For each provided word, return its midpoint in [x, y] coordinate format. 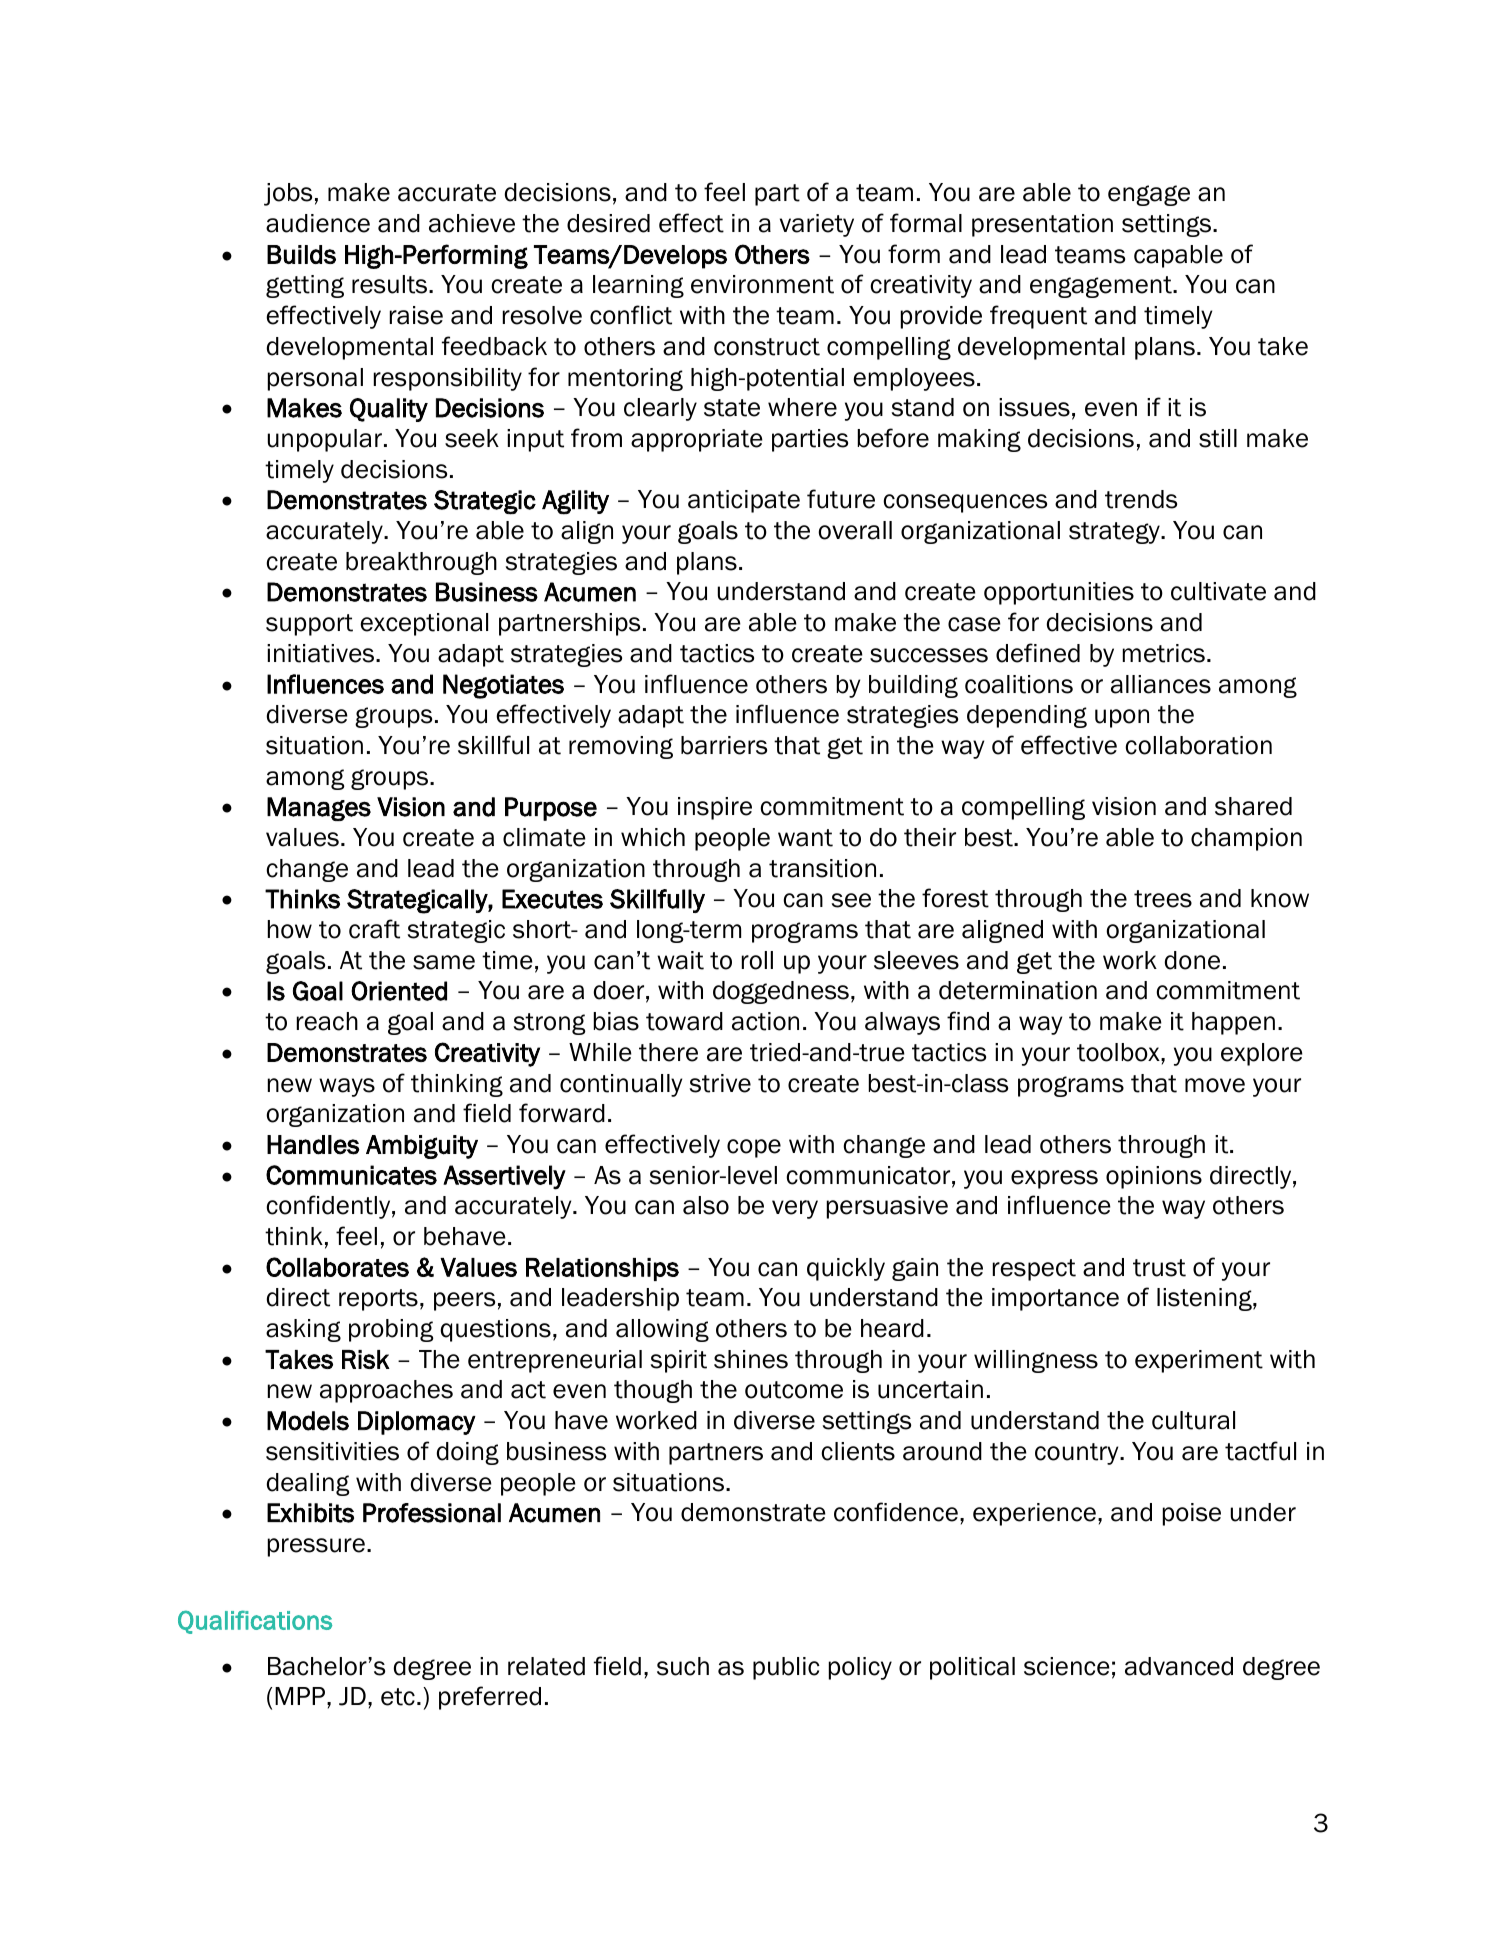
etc [398, 1697]
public [786, 1668]
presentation [1042, 225]
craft [374, 929]
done [1192, 960]
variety [817, 225]
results [391, 284]
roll [757, 960]
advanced [1179, 1666]
